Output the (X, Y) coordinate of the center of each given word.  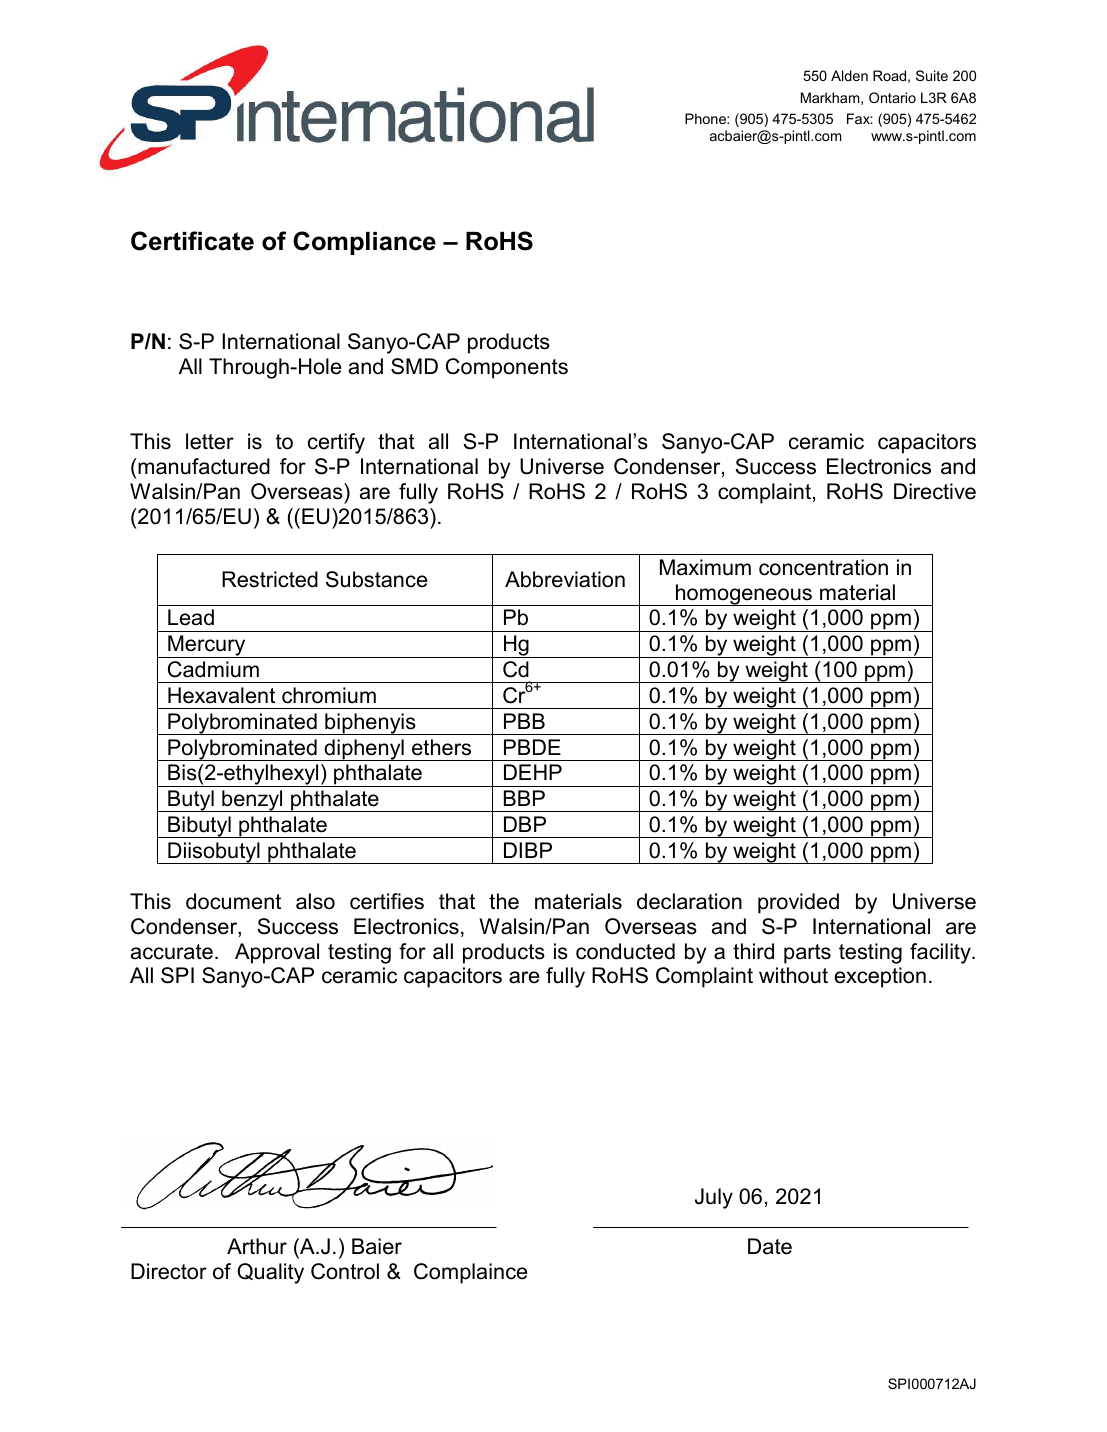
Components (507, 368)
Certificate (192, 241)
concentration (823, 567)
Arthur (257, 1246)
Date (770, 1246)
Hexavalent (221, 695)
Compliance (364, 243)
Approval (277, 953)
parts (807, 954)
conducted (625, 951)
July (714, 1198)
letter (210, 441)
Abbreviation (565, 579)
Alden (849, 75)
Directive (935, 491)
